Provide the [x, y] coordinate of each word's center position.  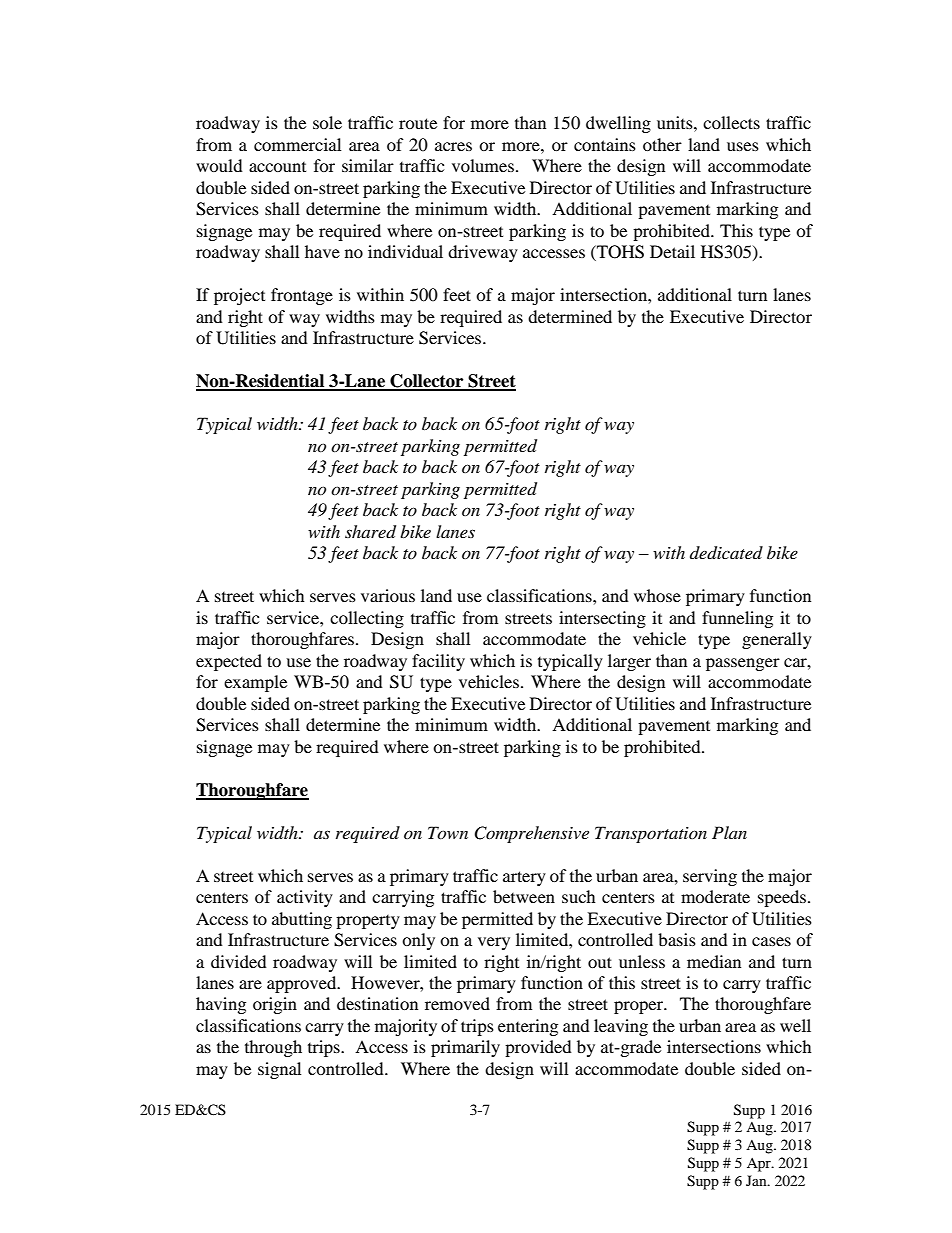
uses [743, 146]
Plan [729, 832]
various [388, 595]
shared [370, 532]
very [494, 943]
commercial [297, 144]
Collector [427, 382]
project [239, 296]
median [714, 961]
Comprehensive [531, 834]
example [255, 683]
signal [279, 1070]
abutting [302, 920]
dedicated [726, 553]
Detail [672, 251]
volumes [483, 165]
